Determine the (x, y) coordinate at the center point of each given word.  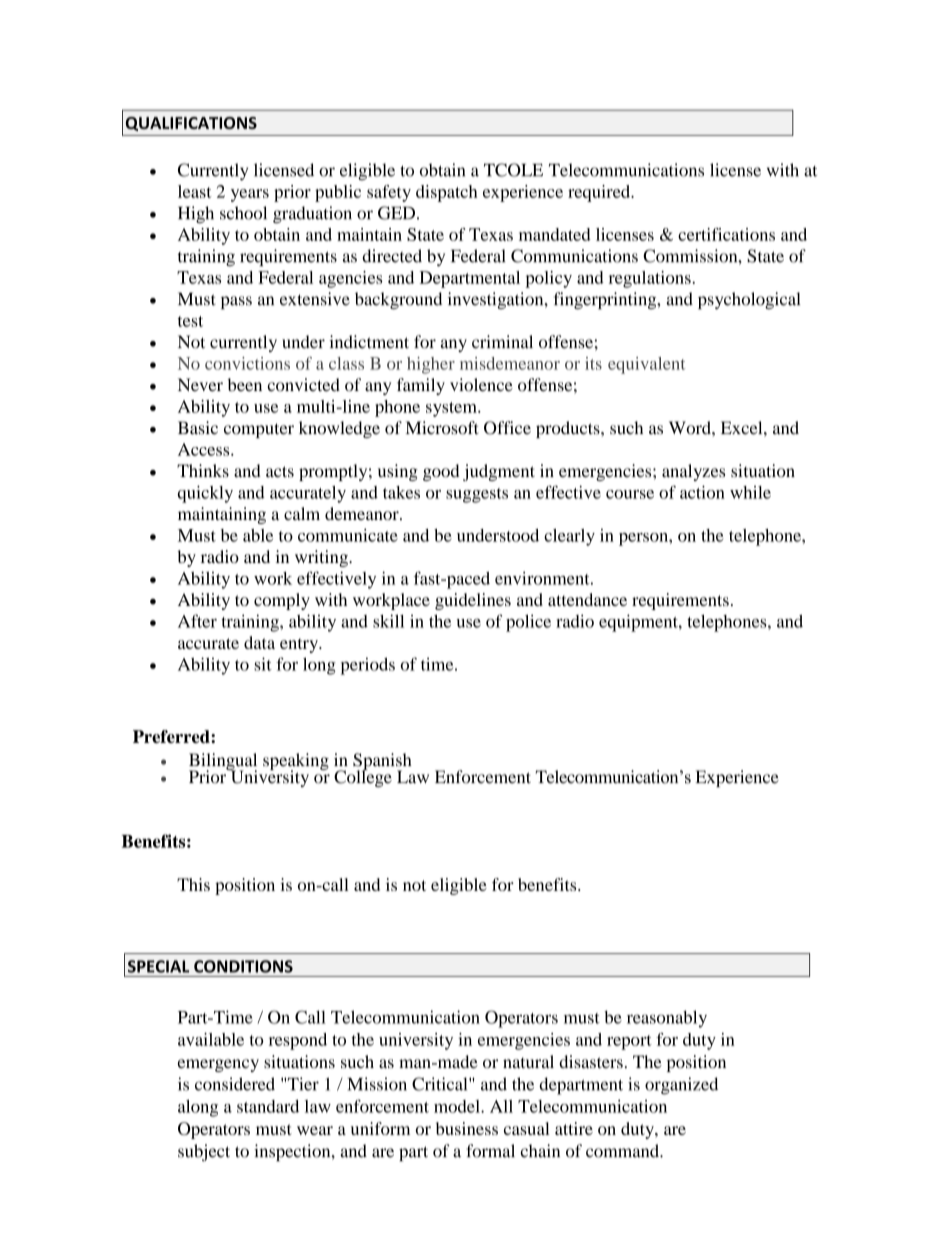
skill (388, 621)
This (193, 884)
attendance (587, 599)
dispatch (446, 193)
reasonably (667, 1019)
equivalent (646, 365)
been (245, 385)
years (250, 195)
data (259, 642)
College (363, 777)
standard (268, 1106)
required (600, 193)
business (467, 1128)
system (452, 409)
